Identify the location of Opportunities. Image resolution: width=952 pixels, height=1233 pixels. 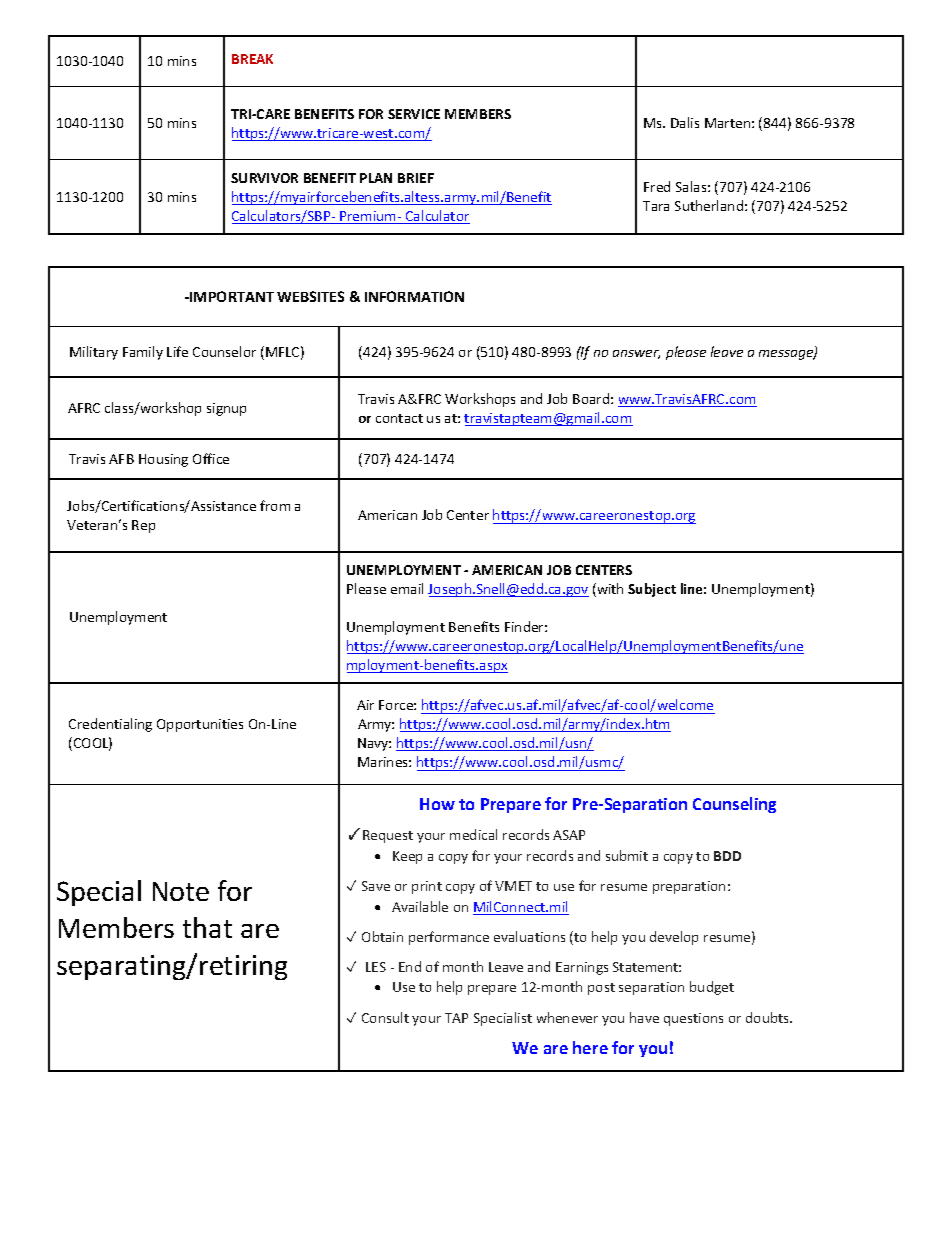
(200, 725).
